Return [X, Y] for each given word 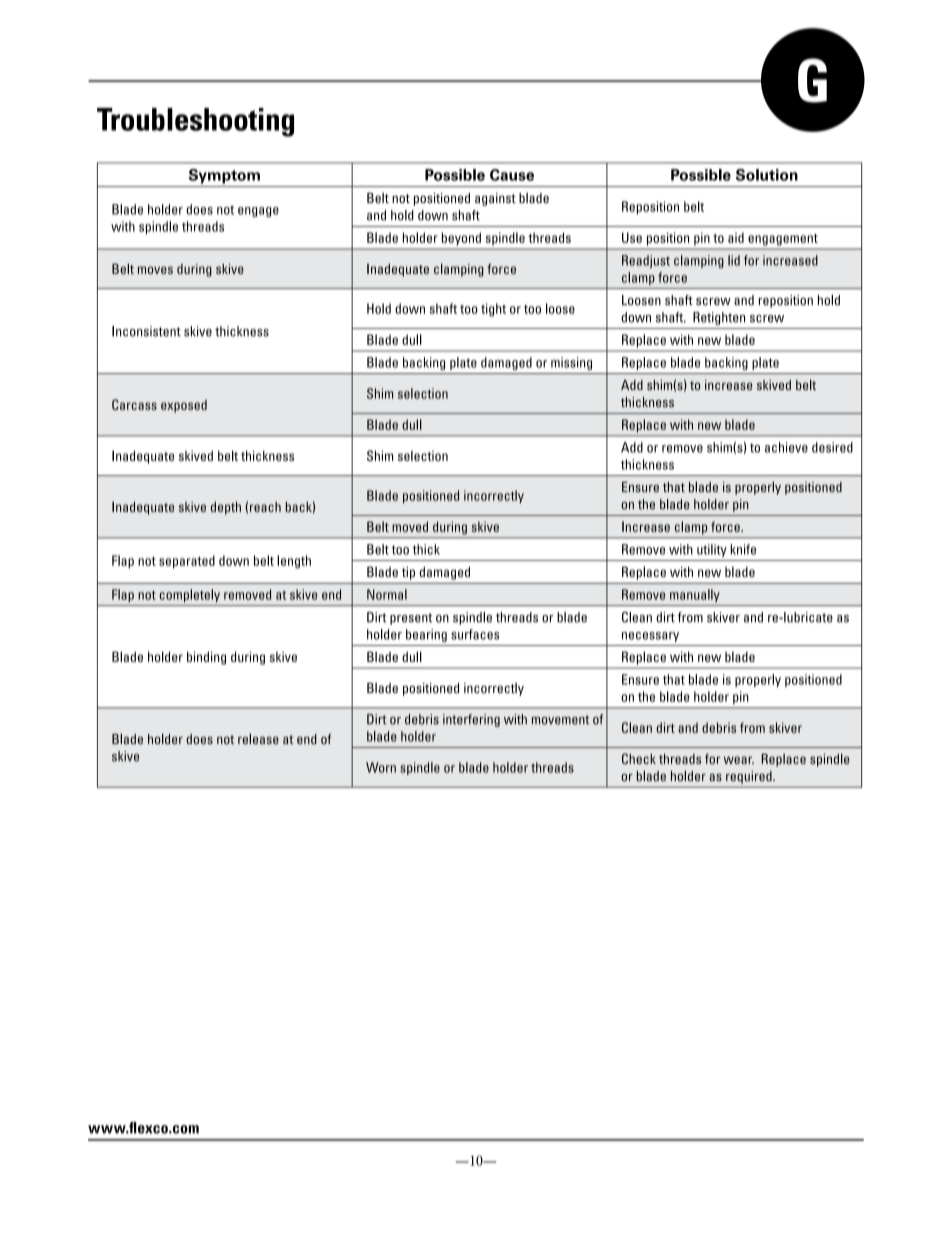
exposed [184, 406]
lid [734, 260]
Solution [767, 175]
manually [695, 595]
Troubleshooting [195, 122]
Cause [512, 175]
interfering [471, 720]
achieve [786, 447]
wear [739, 760]
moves [155, 270]
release [258, 738]
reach [265, 507]
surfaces [475, 634]
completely [190, 595]
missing [571, 363]
